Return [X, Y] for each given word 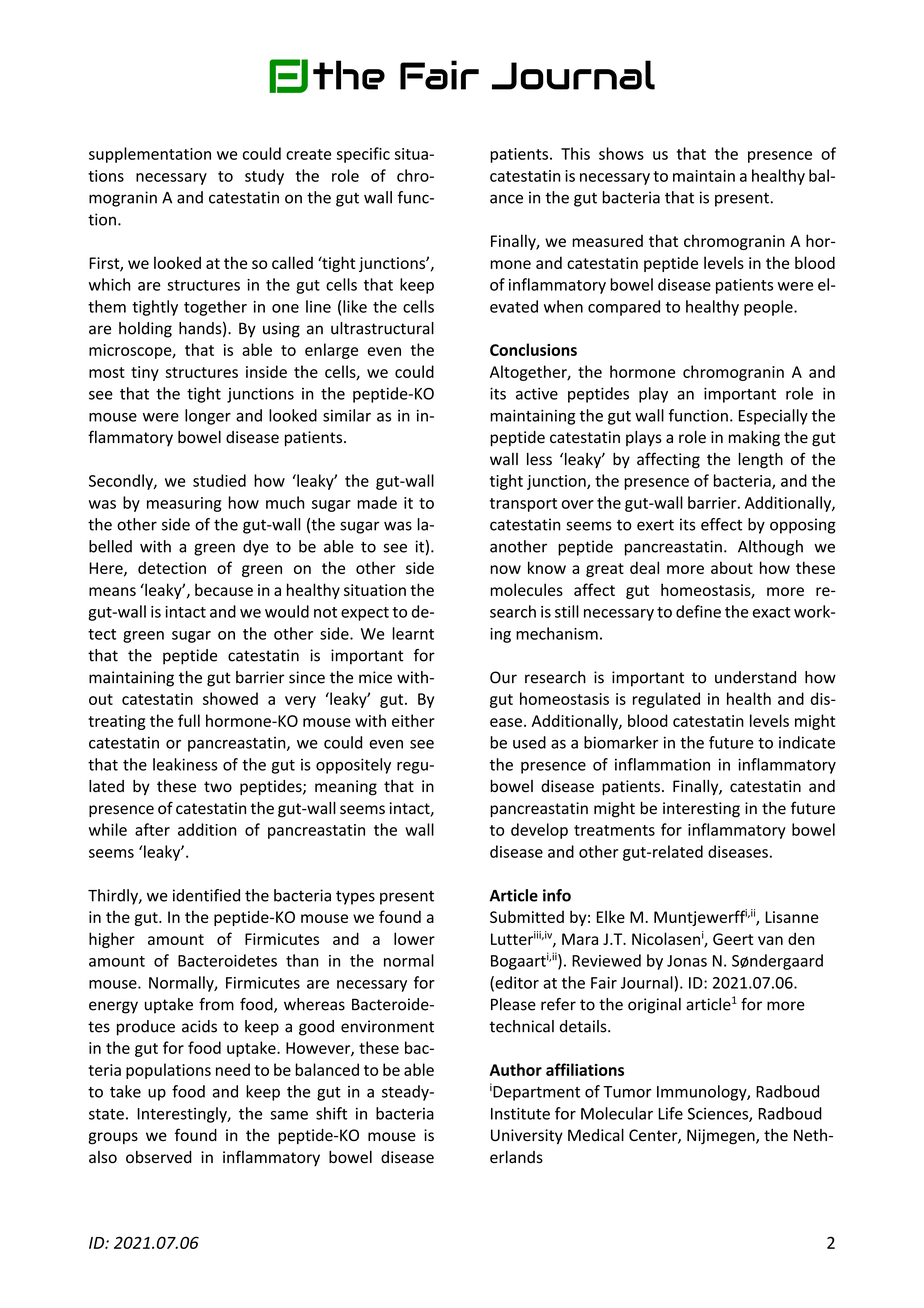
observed [159, 1157]
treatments [614, 830]
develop [539, 831]
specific [363, 155]
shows [621, 153]
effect [721, 524]
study [264, 177]
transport [523, 505]
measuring [184, 504]
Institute [520, 1113]
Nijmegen [722, 1137]
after [152, 829]
